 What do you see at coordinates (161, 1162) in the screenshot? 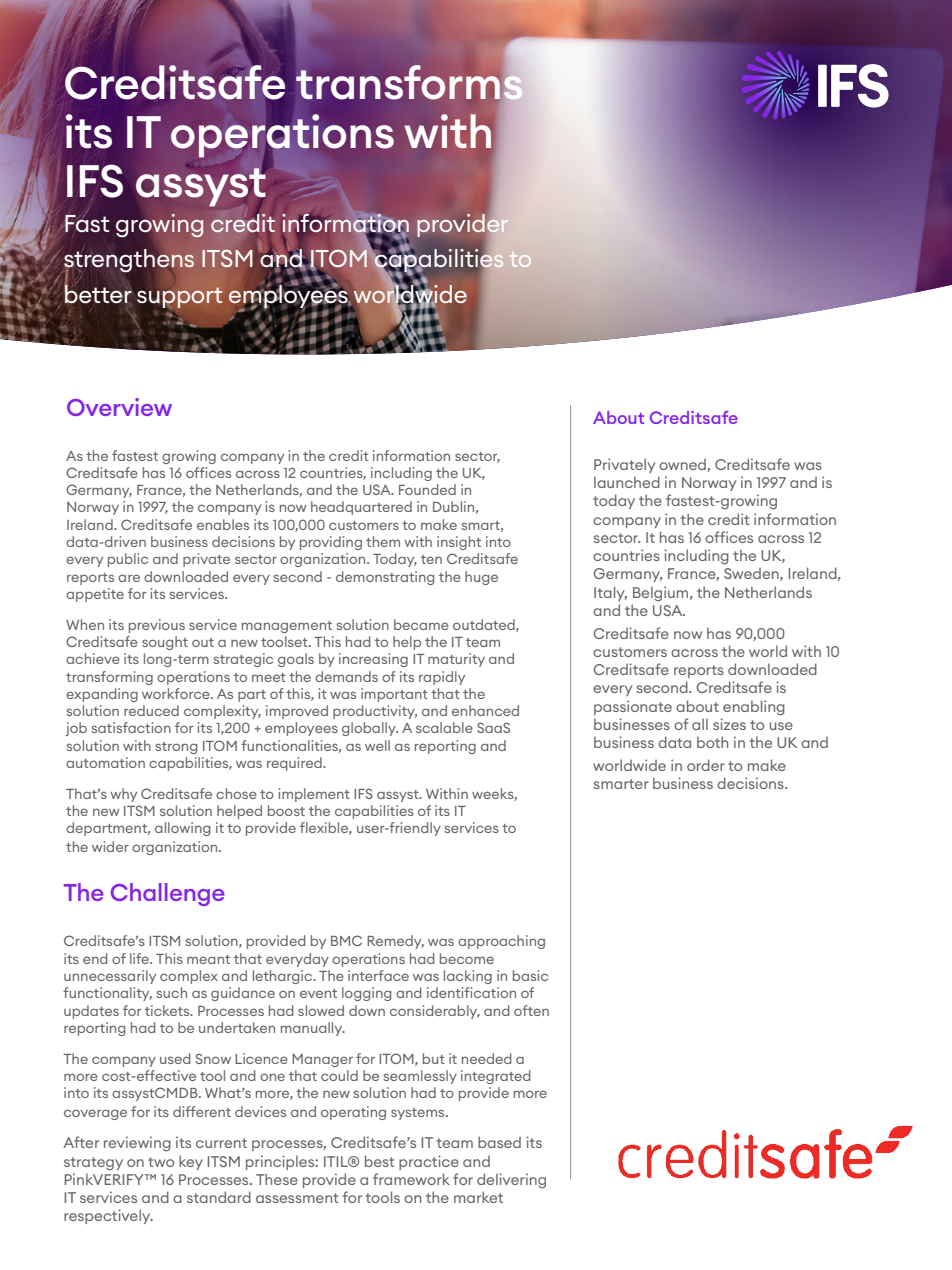
I see `two` at bounding box center [161, 1162].
